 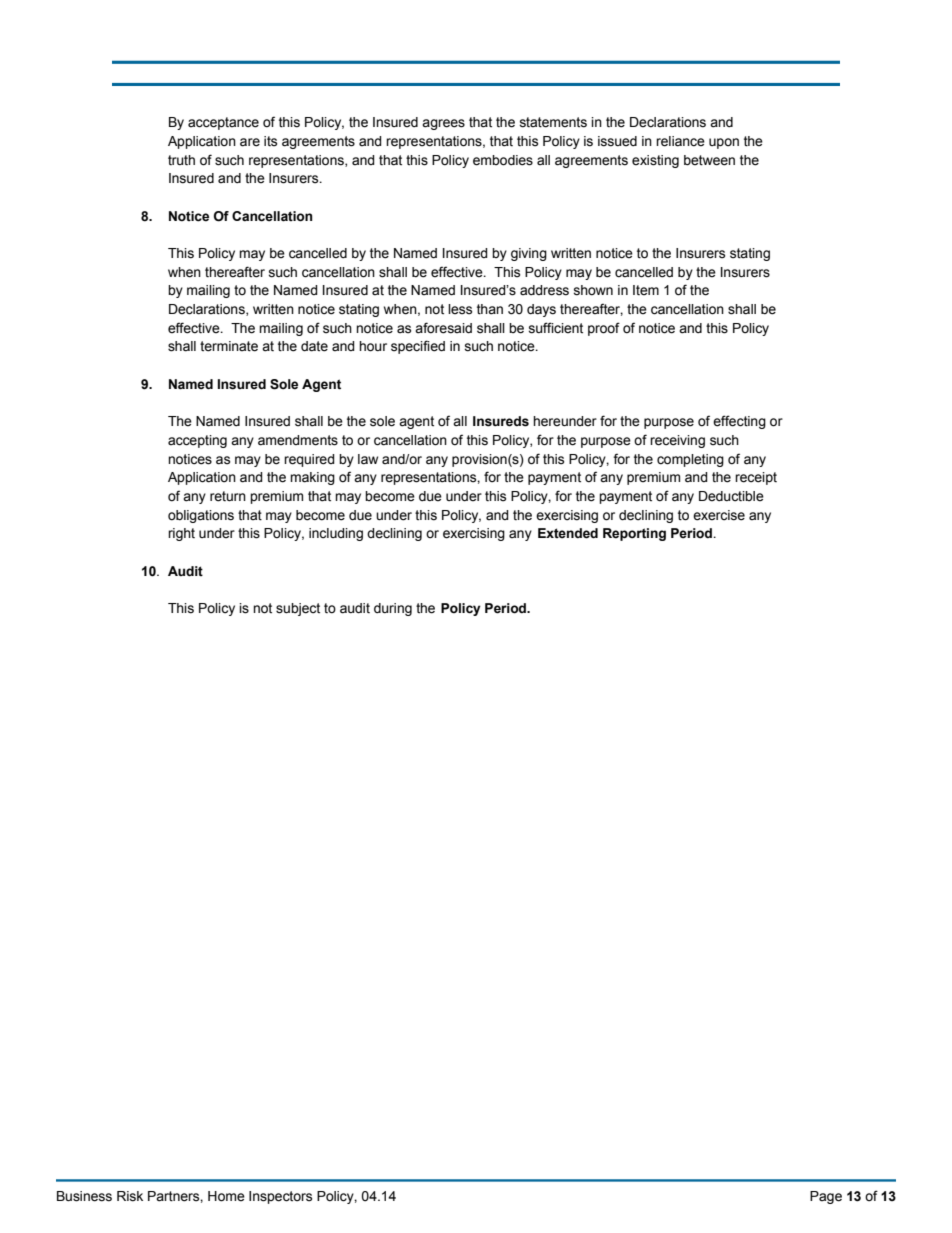 I want to click on Risk, so click(x=130, y=1196).
